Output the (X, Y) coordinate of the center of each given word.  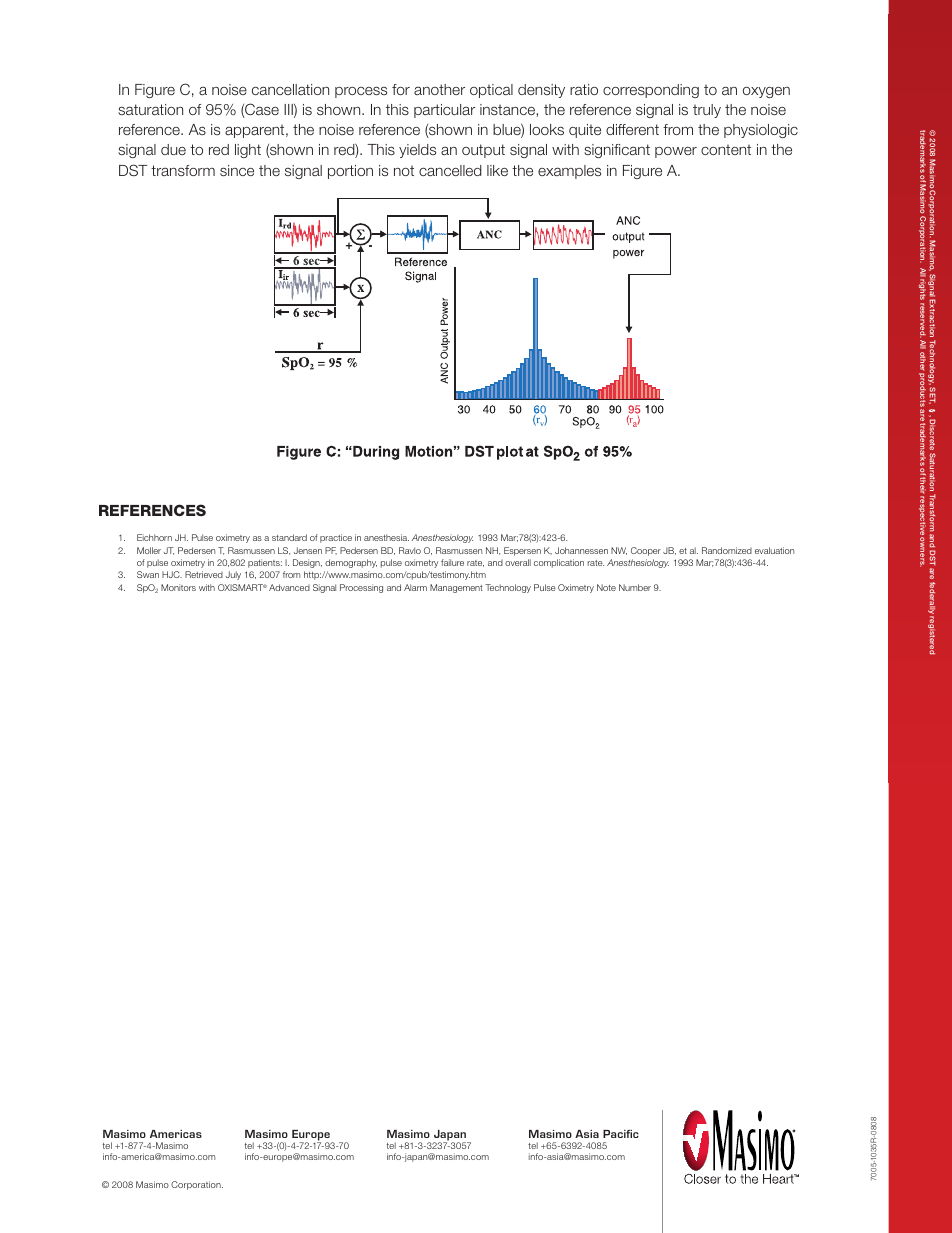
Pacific (621, 1134)
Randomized (727, 550)
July (233, 575)
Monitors (178, 587)
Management (456, 588)
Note (606, 587)
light (248, 151)
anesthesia (386, 537)
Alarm (415, 587)
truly (707, 111)
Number (635, 587)
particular (444, 111)
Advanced (289, 587)
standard (289, 537)
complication (559, 563)
